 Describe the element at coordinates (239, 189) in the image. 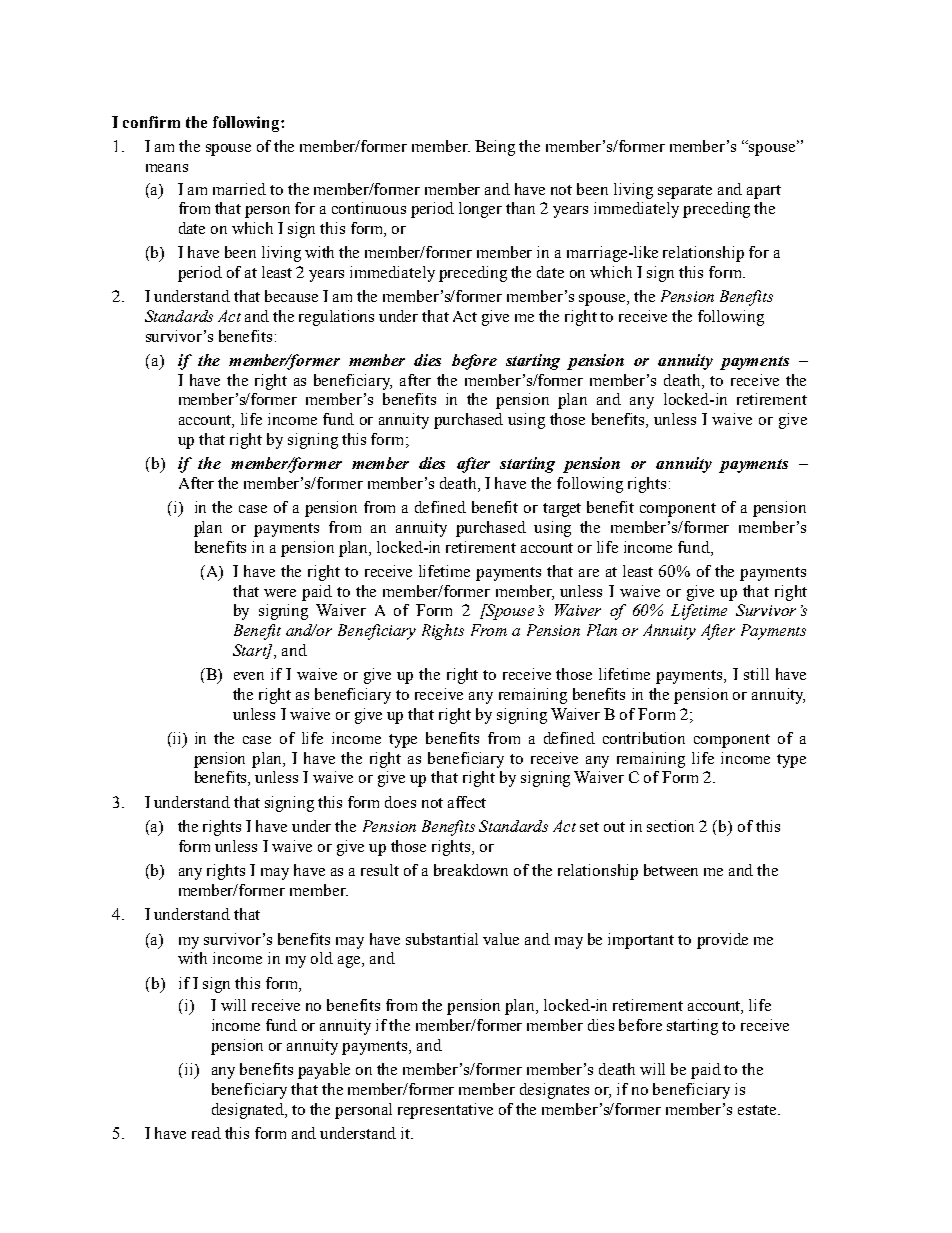

I see `married` at that location.
